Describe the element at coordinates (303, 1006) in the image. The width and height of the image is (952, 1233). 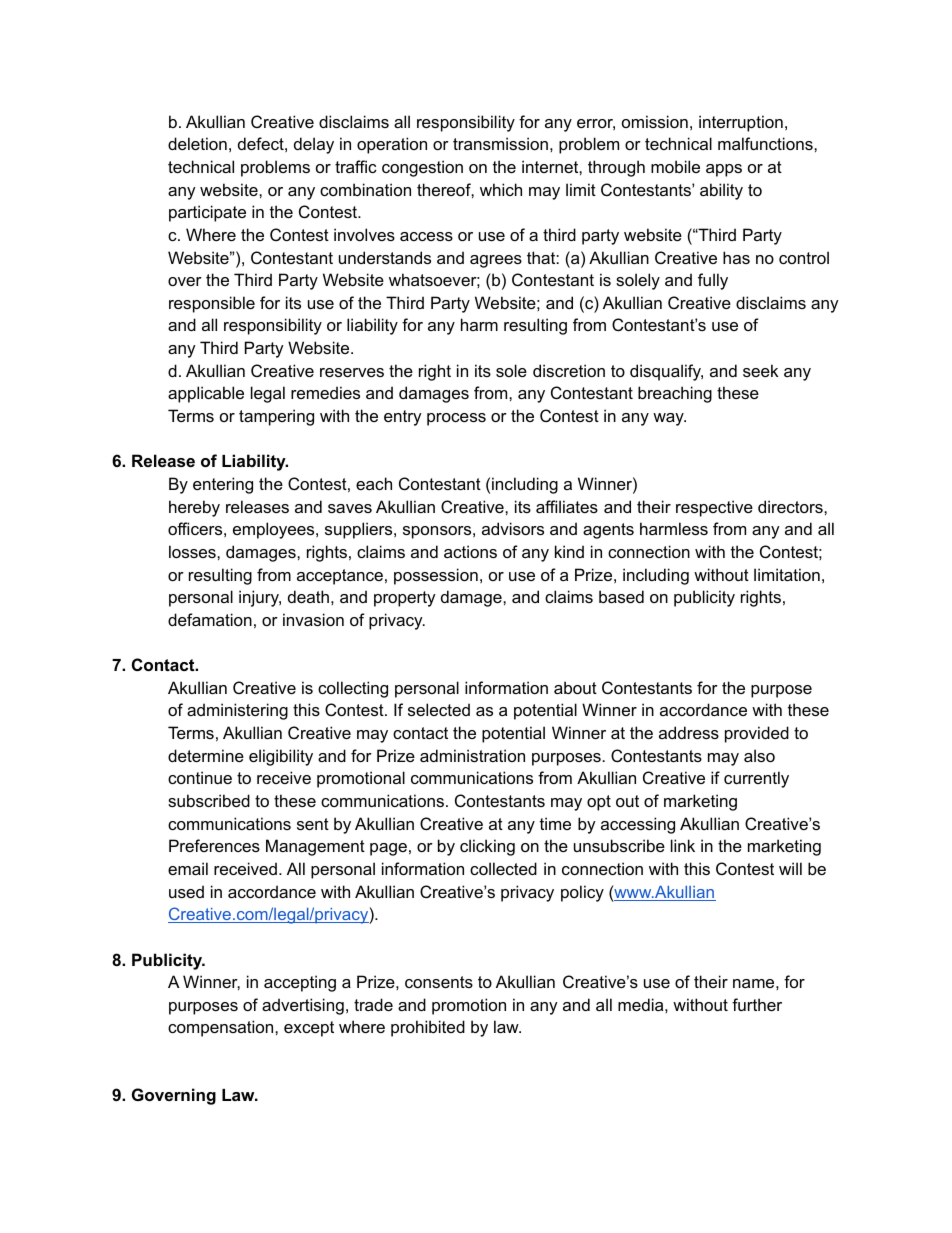
I see `advertising` at that location.
